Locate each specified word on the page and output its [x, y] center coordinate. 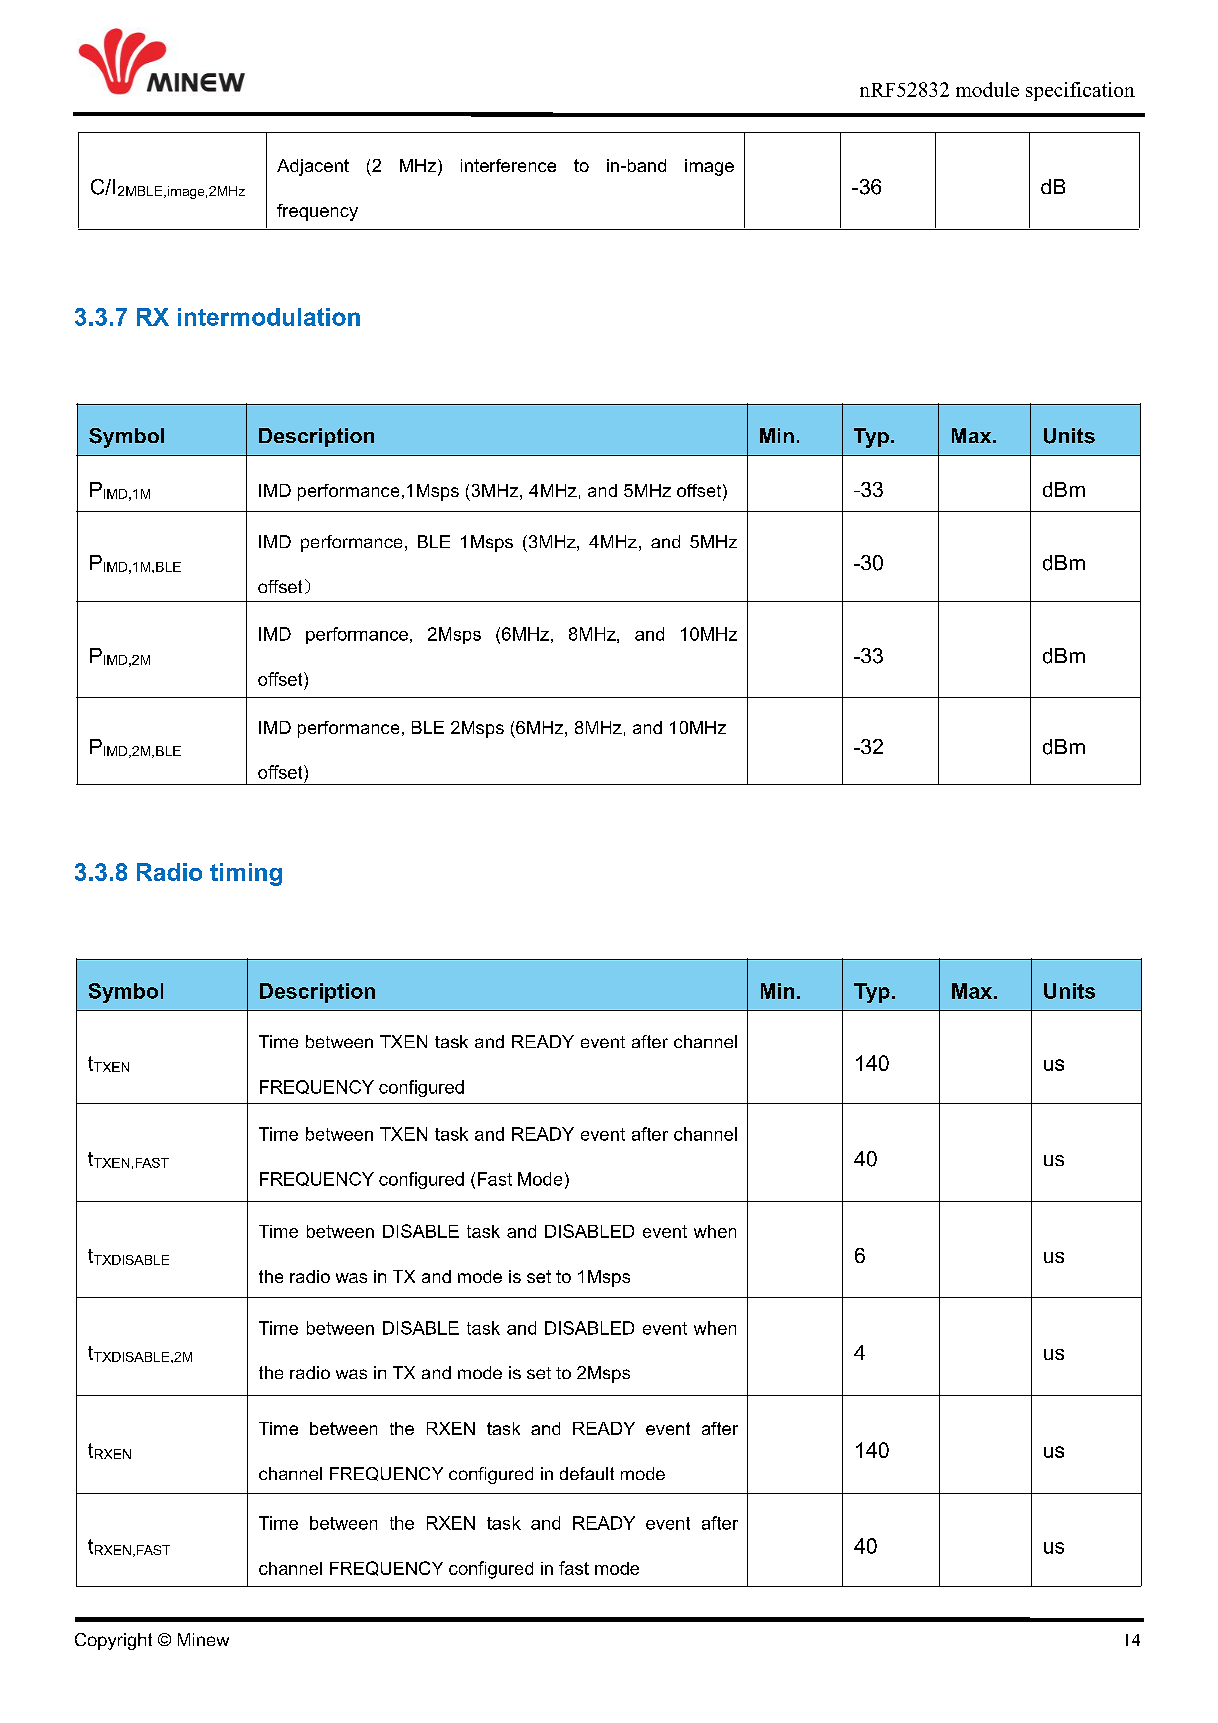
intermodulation [269, 317]
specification [1080, 91]
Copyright [113, 1641]
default [587, 1473]
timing [246, 874]
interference [508, 165]
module [987, 89]
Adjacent [313, 167]
